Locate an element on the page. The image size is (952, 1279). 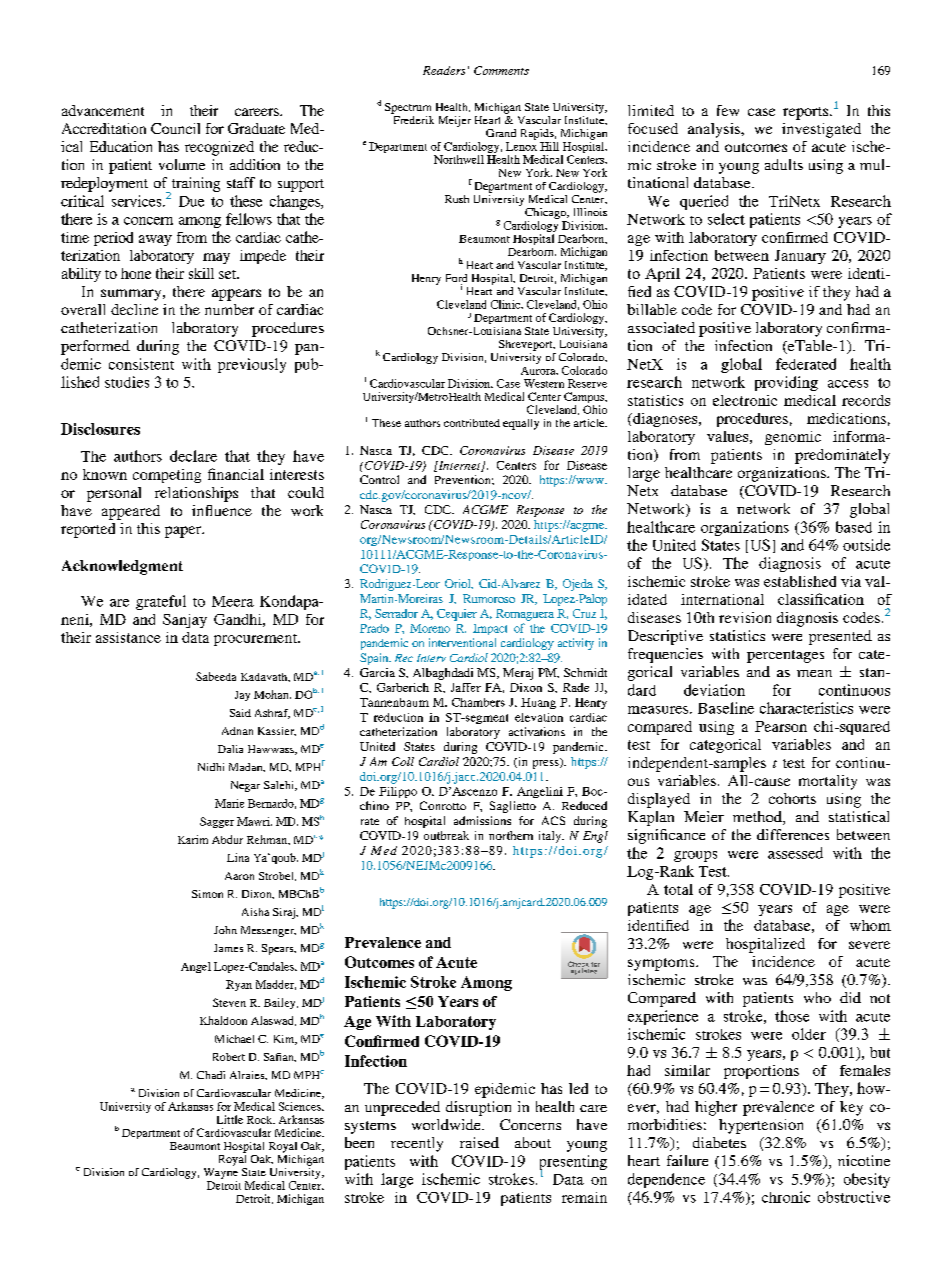
assessed is located at coordinates (795, 853).
